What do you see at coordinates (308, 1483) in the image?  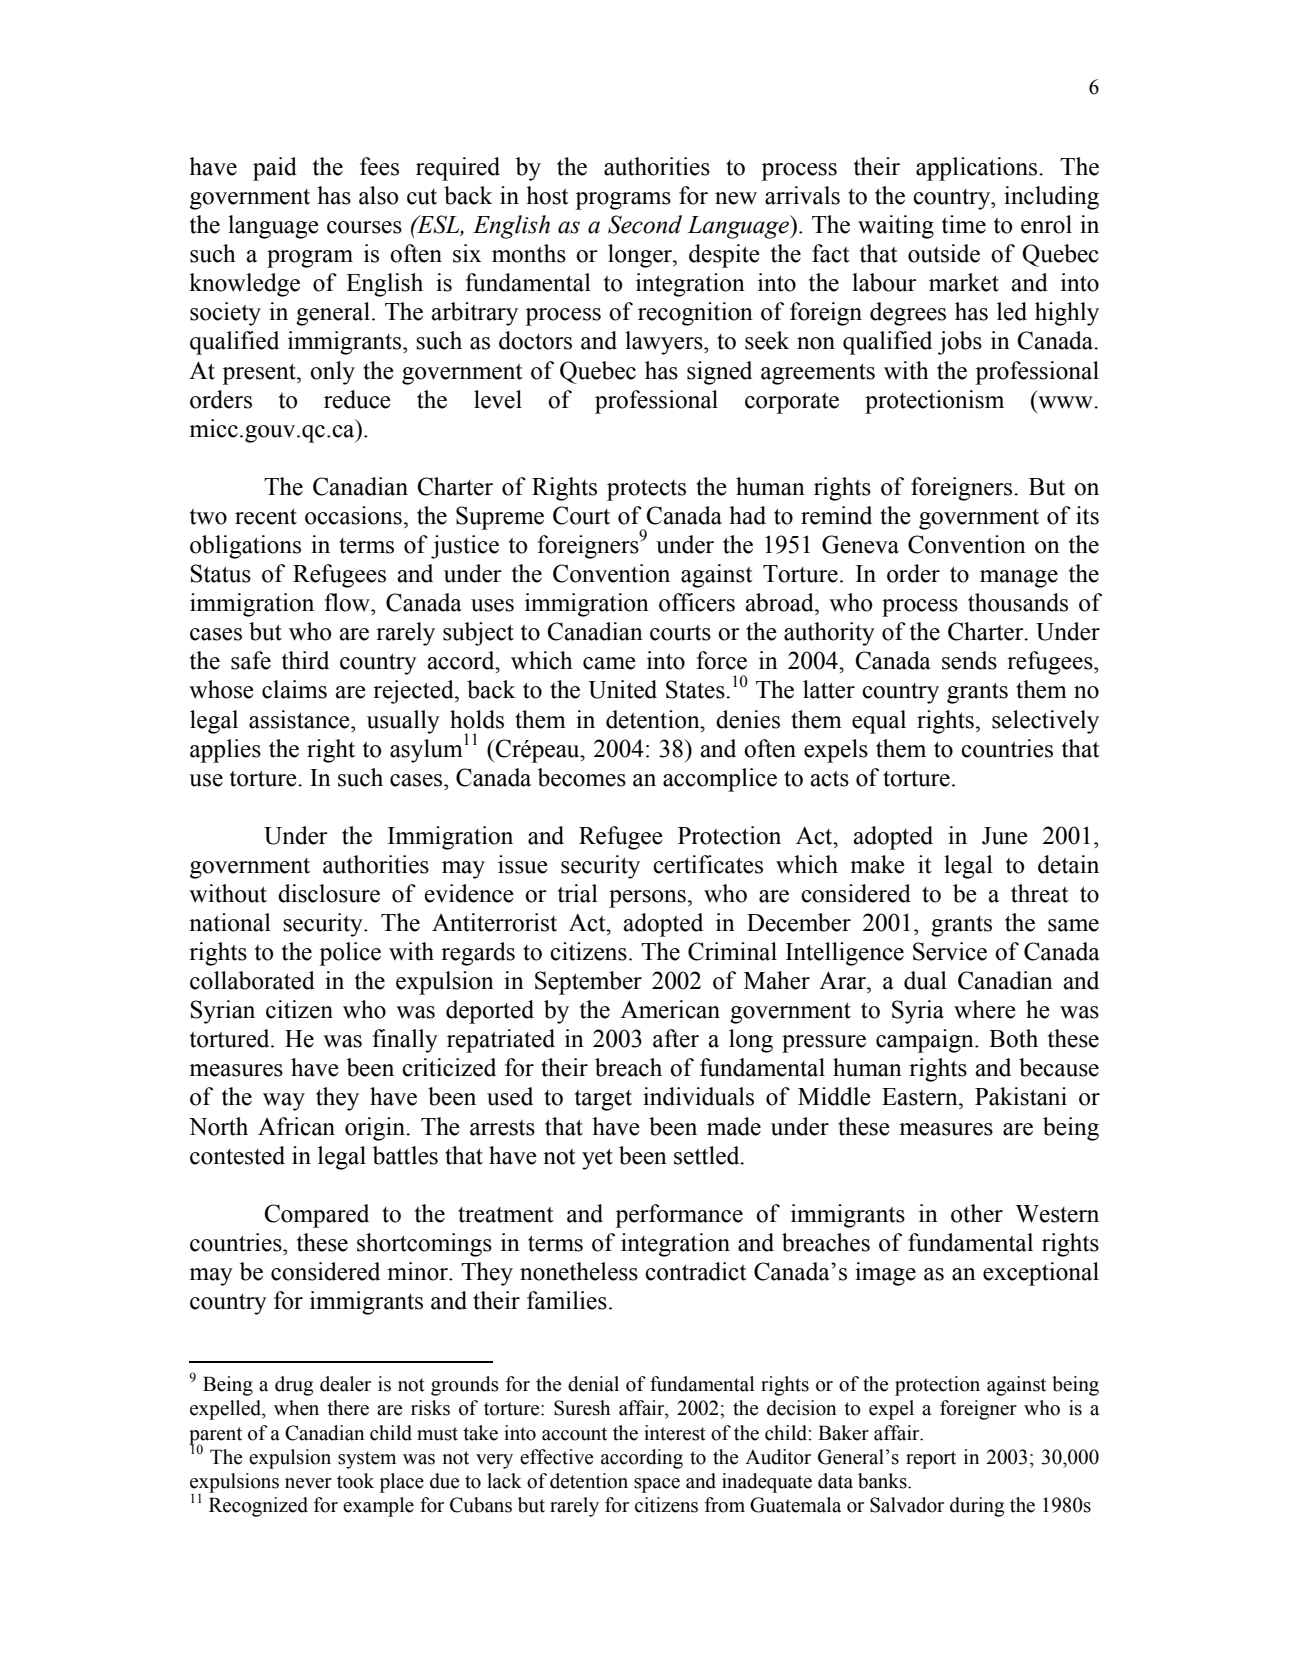 I see `never` at bounding box center [308, 1483].
